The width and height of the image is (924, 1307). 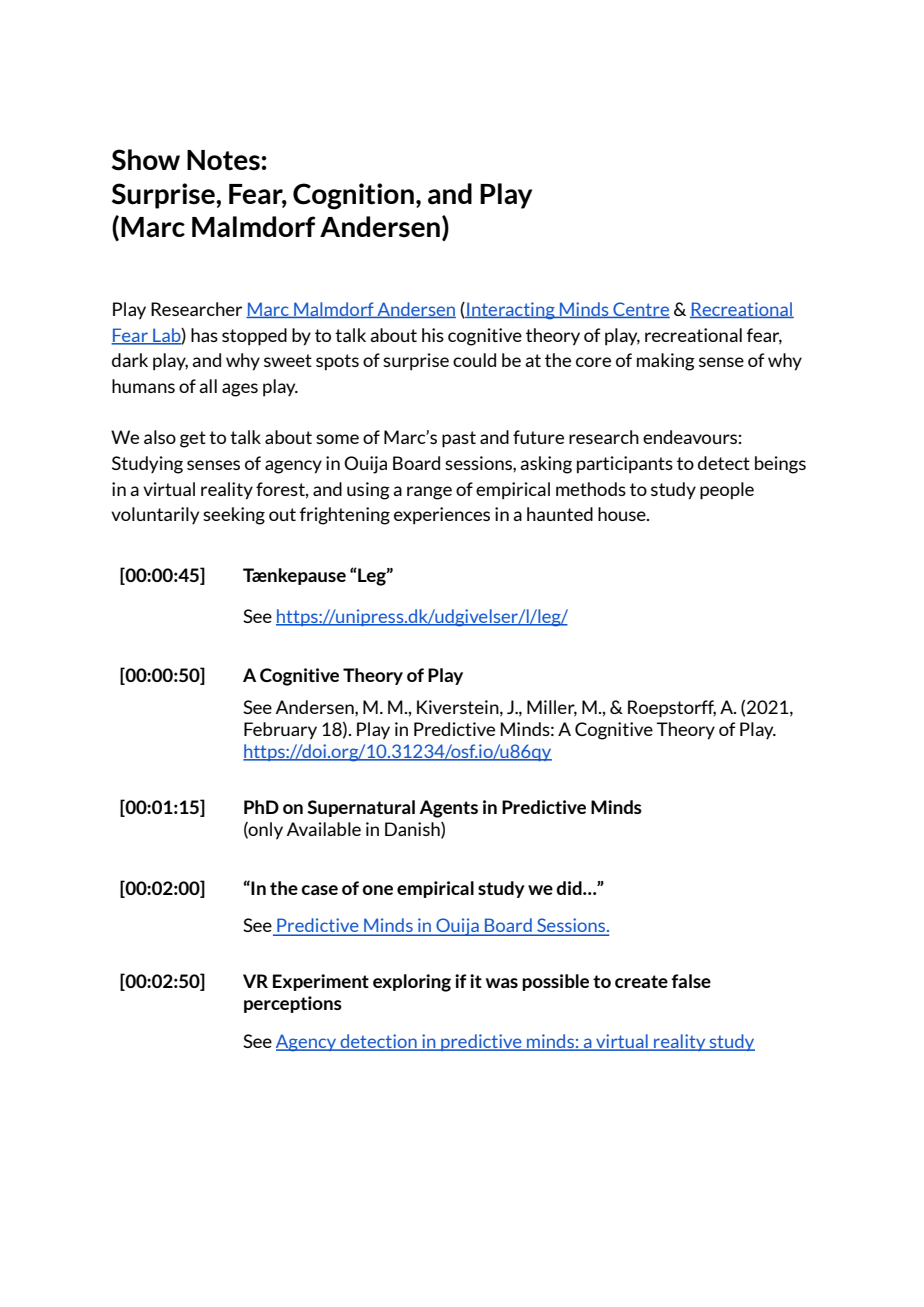 I want to click on Centre, so click(x=640, y=310).
